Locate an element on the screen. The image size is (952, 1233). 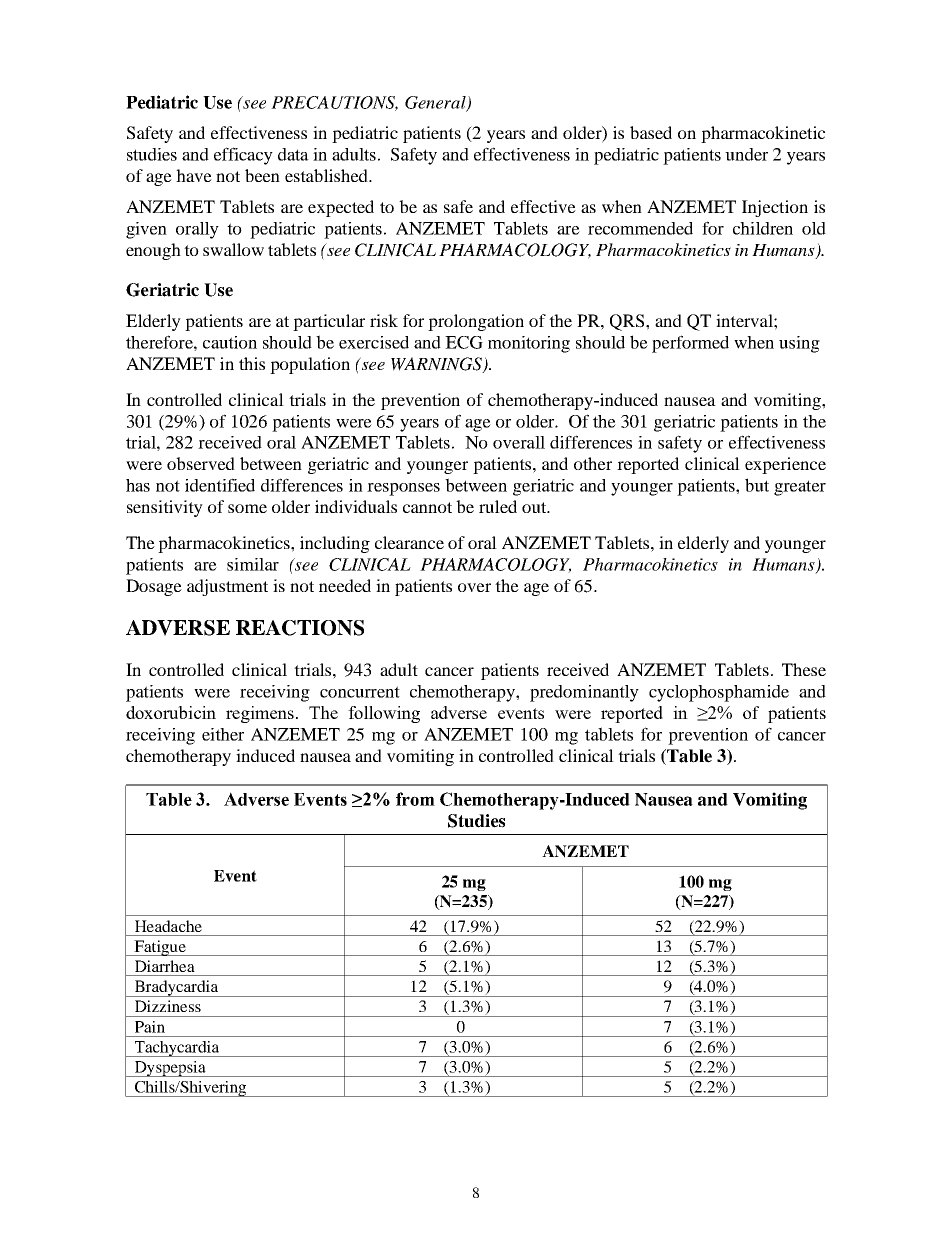
cyclophosphamide is located at coordinates (719, 693).
